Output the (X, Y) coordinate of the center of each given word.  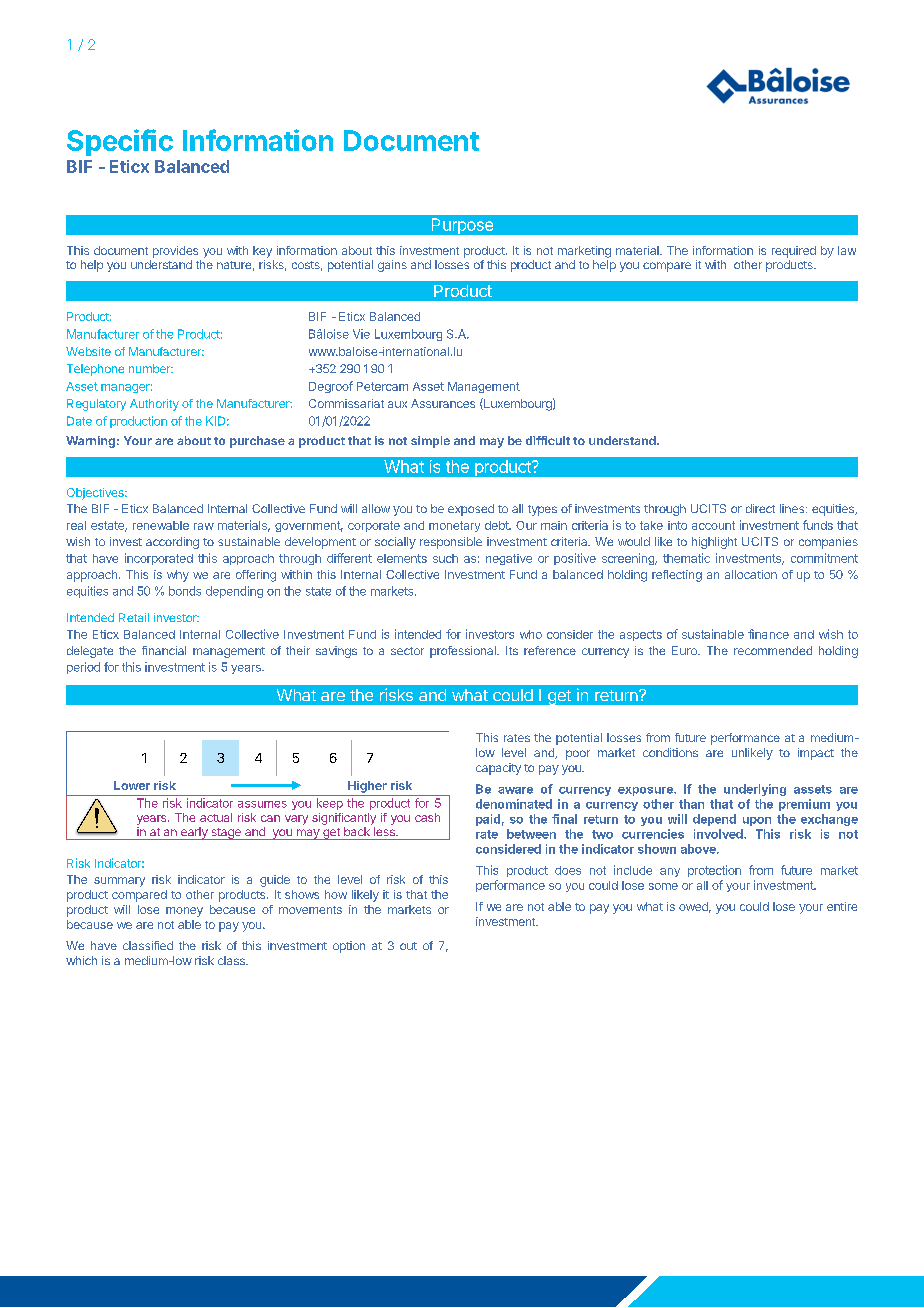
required (794, 252)
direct (760, 508)
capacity (498, 769)
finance (768, 634)
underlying (755, 790)
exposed (471, 510)
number (151, 368)
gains (392, 266)
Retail (134, 617)
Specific (120, 142)
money (184, 912)
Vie (361, 334)
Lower (132, 785)
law (847, 250)
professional (464, 652)
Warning (90, 442)
